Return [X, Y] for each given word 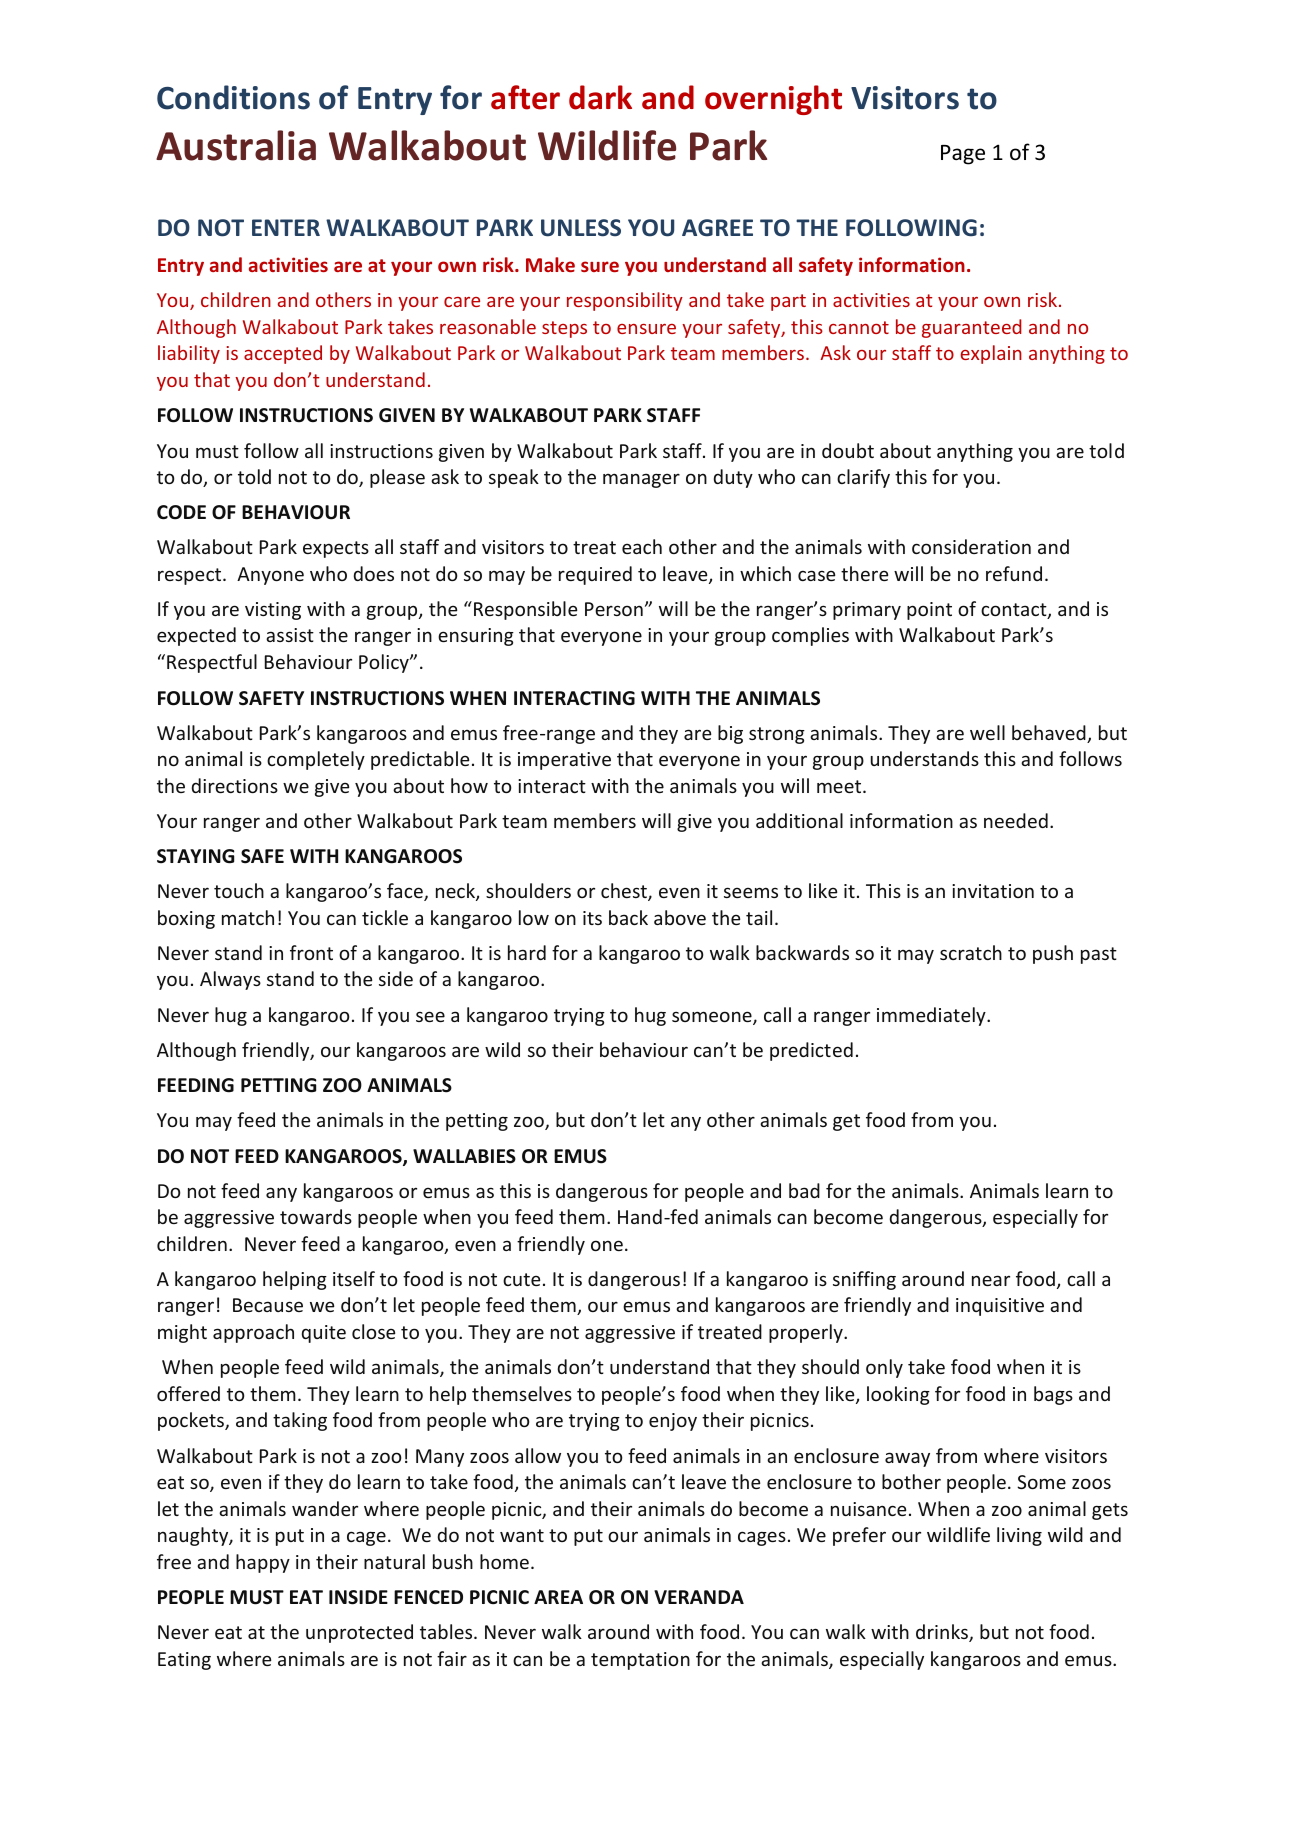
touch [239, 890]
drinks [943, 1633]
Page [963, 155]
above [680, 917]
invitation [993, 891]
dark [600, 97]
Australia [236, 145]
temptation [640, 1661]
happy [263, 1563]
